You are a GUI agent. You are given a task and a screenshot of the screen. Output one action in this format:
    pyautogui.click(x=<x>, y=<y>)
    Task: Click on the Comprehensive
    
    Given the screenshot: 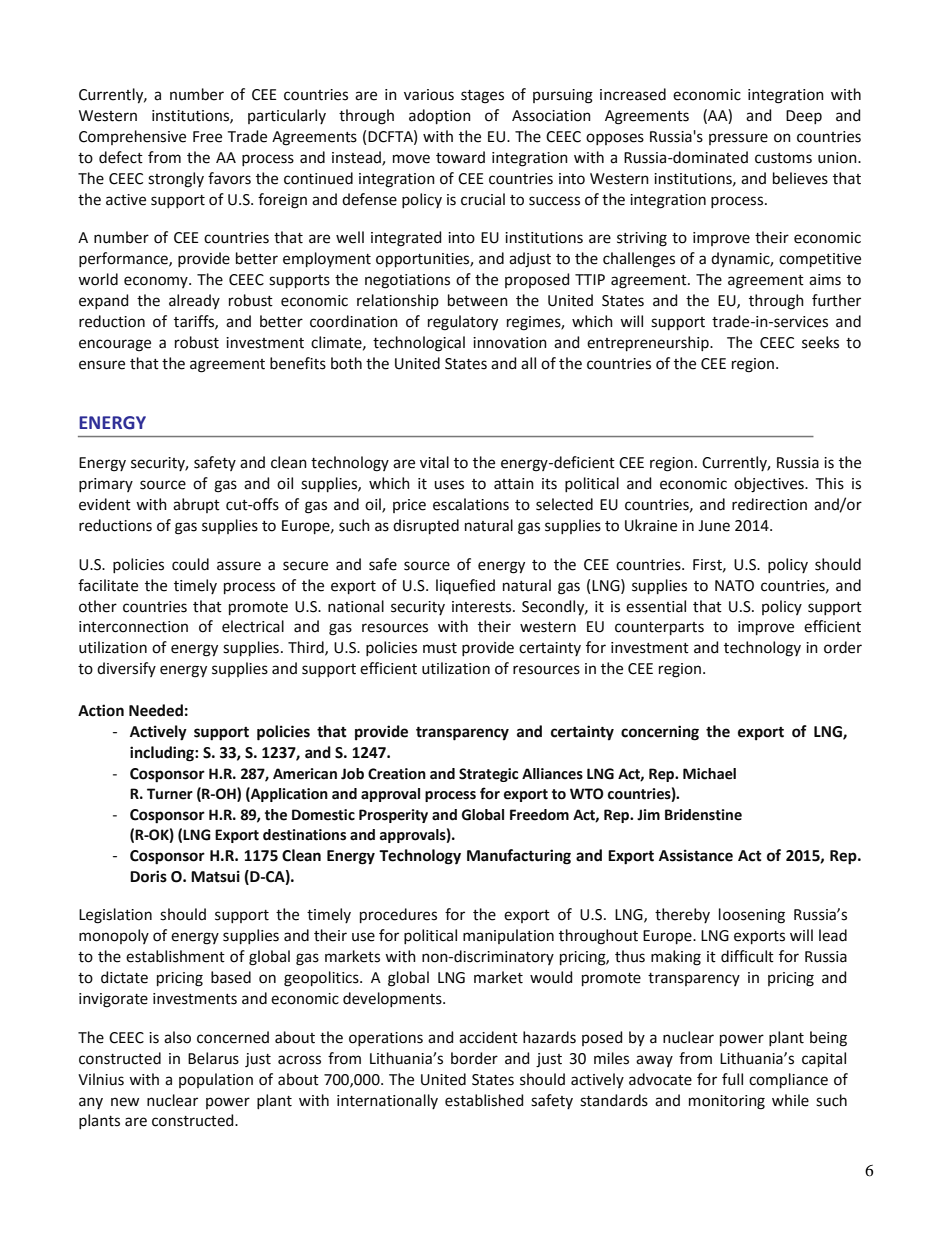 What is the action you would take?
    pyautogui.click(x=132, y=137)
